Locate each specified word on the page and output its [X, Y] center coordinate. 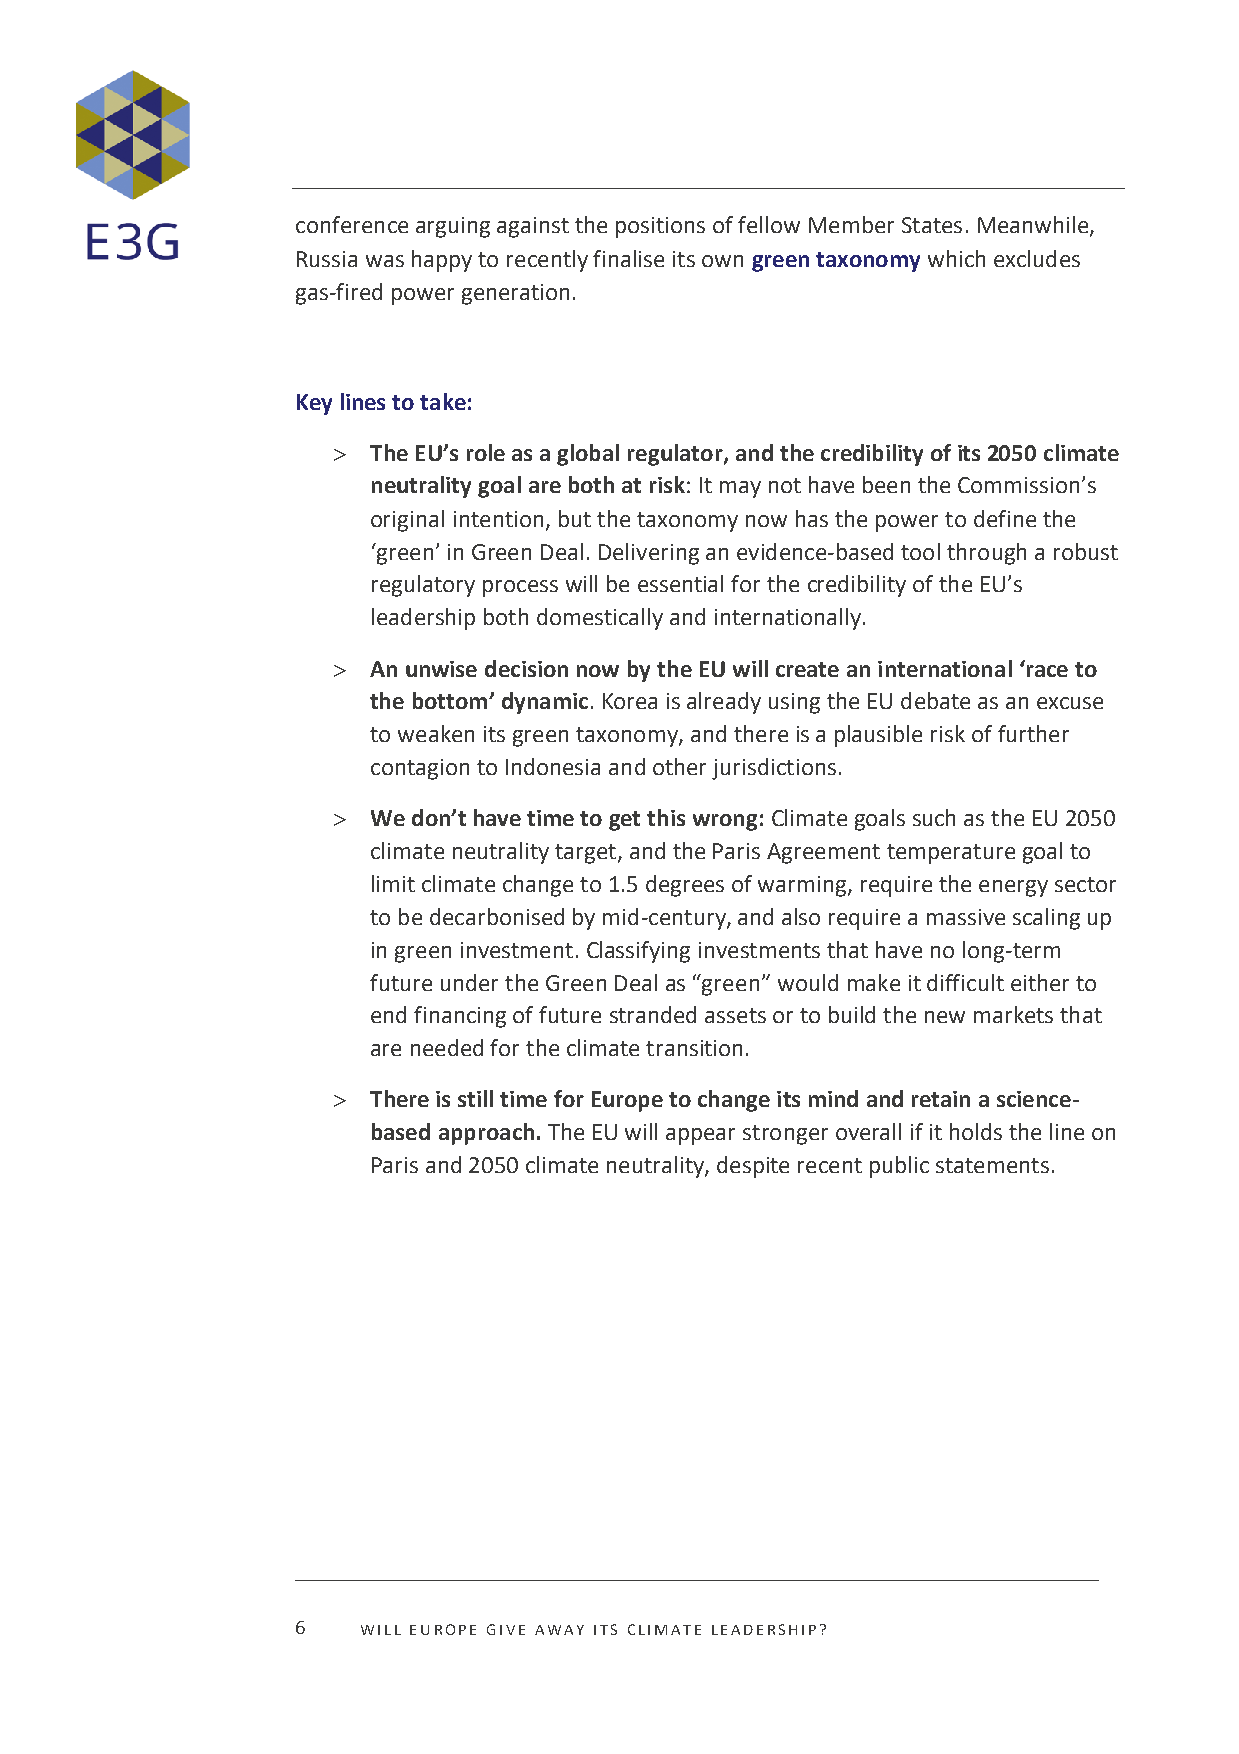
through [986, 554]
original [407, 521]
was [385, 261]
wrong [725, 822]
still [475, 1098]
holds [976, 1131]
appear [700, 1136]
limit [393, 883]
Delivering [649, 554]
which [956, 258]
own [722, 261]
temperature [951, 854]
